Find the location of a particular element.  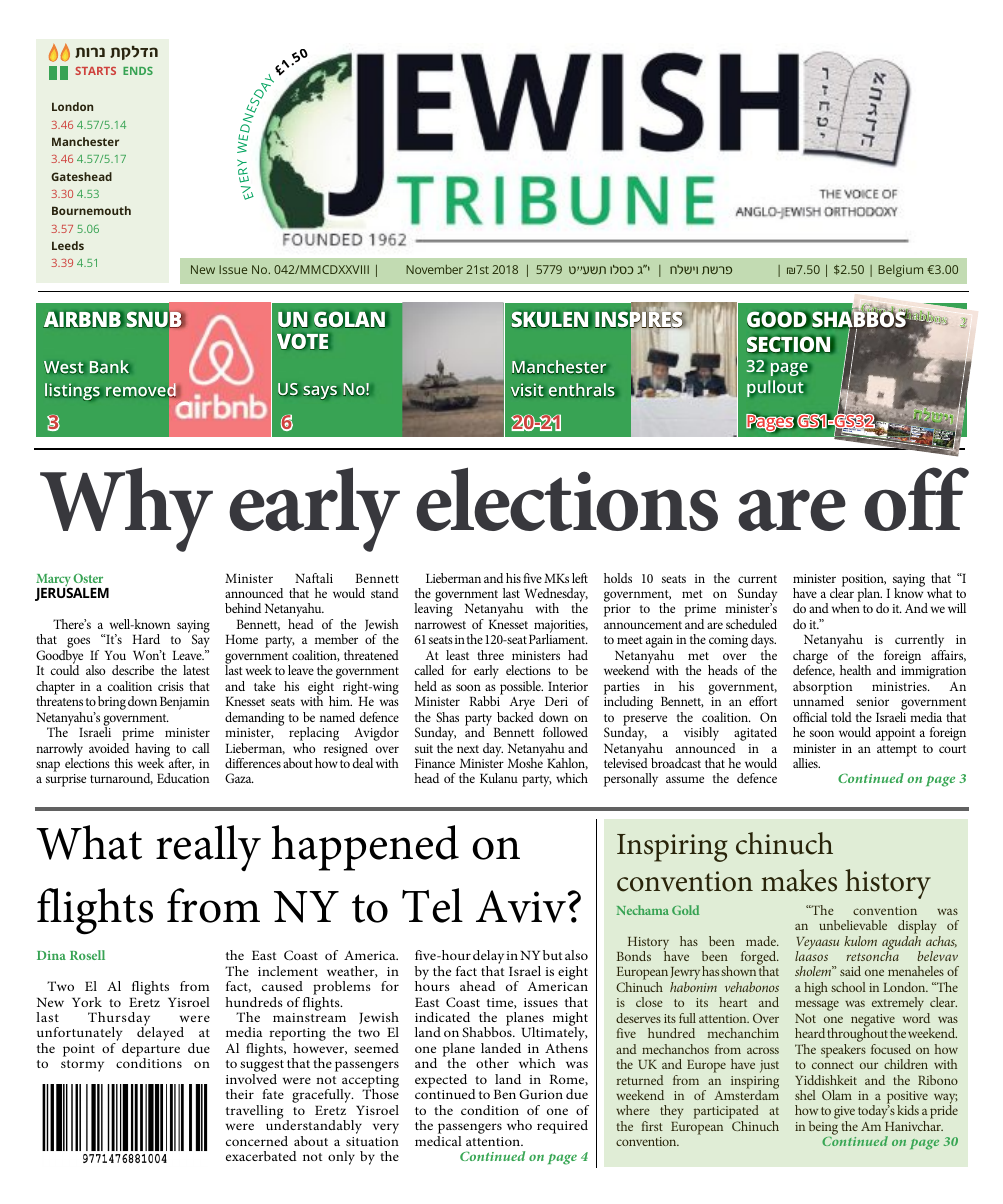

ENDS is located at coordinates (138, 71).
